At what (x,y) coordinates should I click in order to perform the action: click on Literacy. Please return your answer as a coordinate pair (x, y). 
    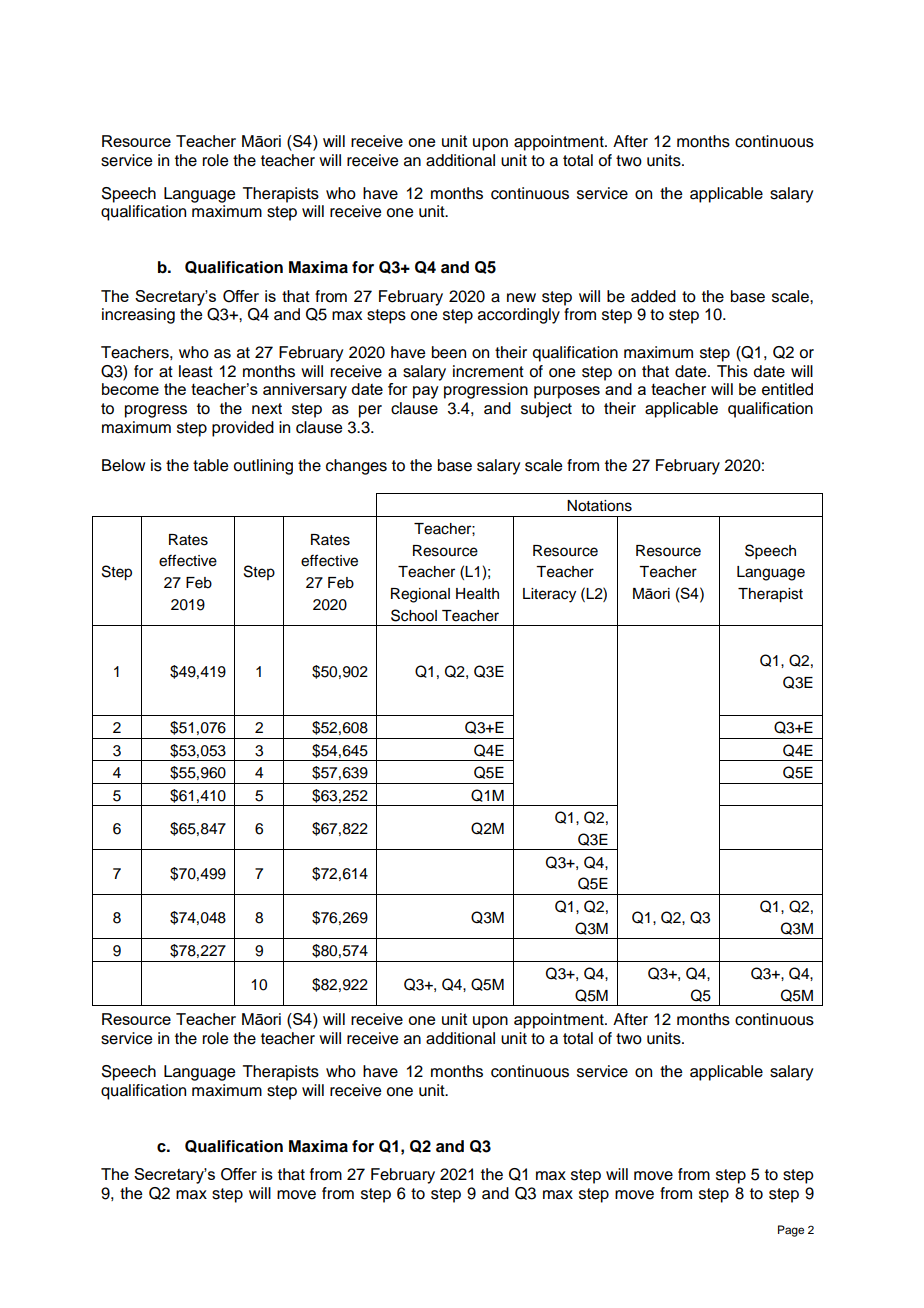
    Looking at the image, I should click on (549, 595).
